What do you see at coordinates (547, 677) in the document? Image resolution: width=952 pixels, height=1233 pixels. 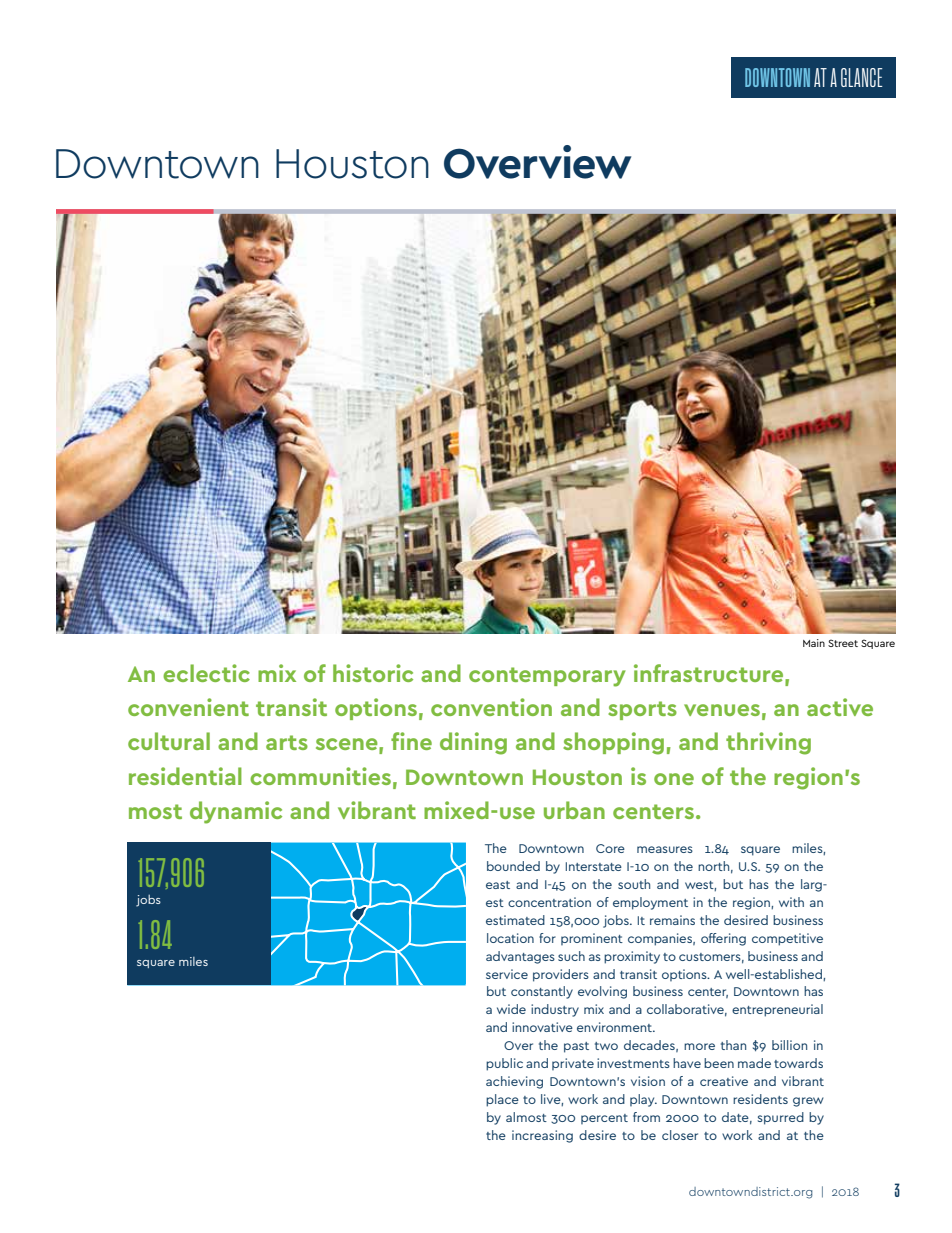 I see `contemporary` at bounding box center [547, 677].
